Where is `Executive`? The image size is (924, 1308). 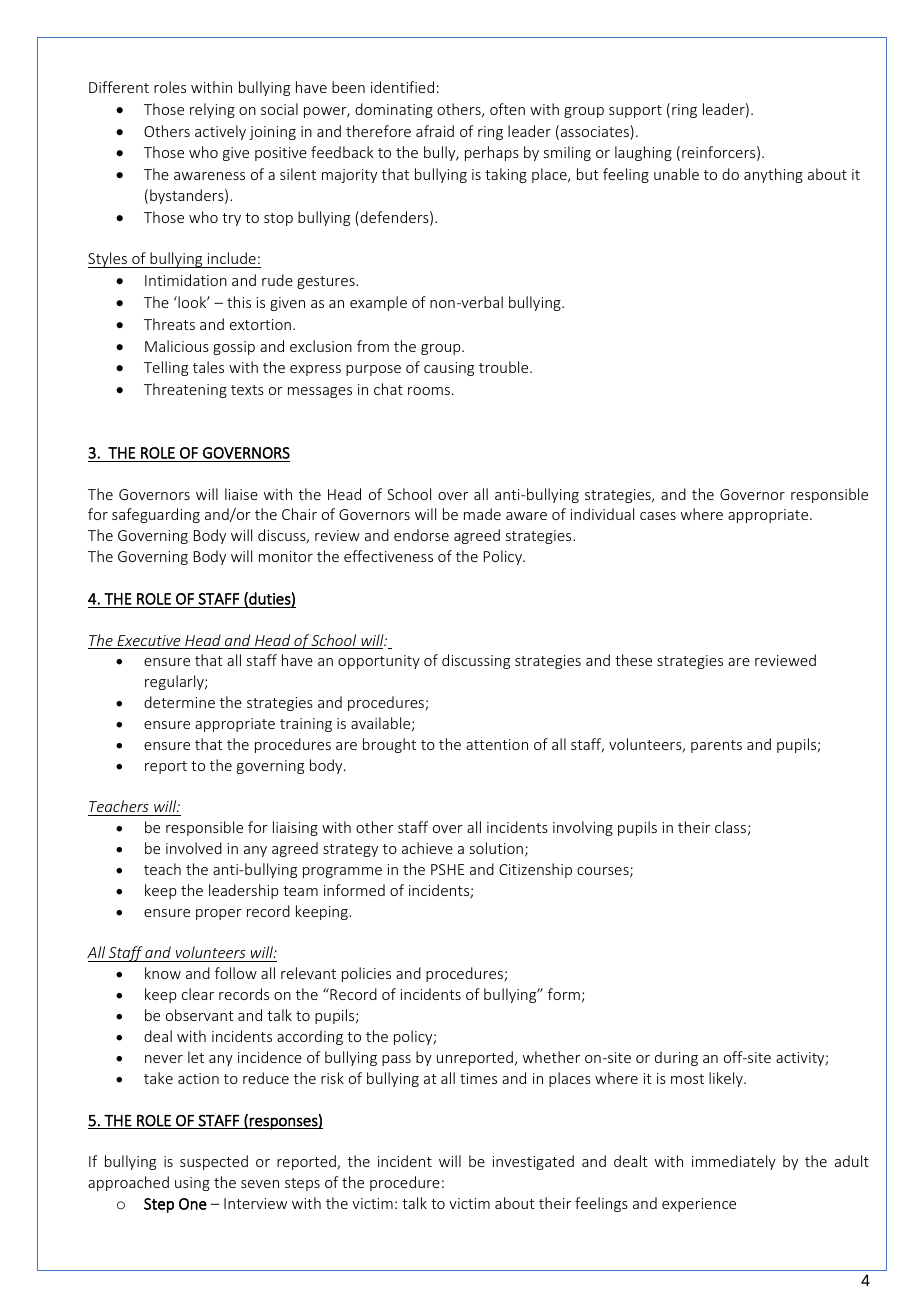 Executive is located at coordinates (149, 642).
